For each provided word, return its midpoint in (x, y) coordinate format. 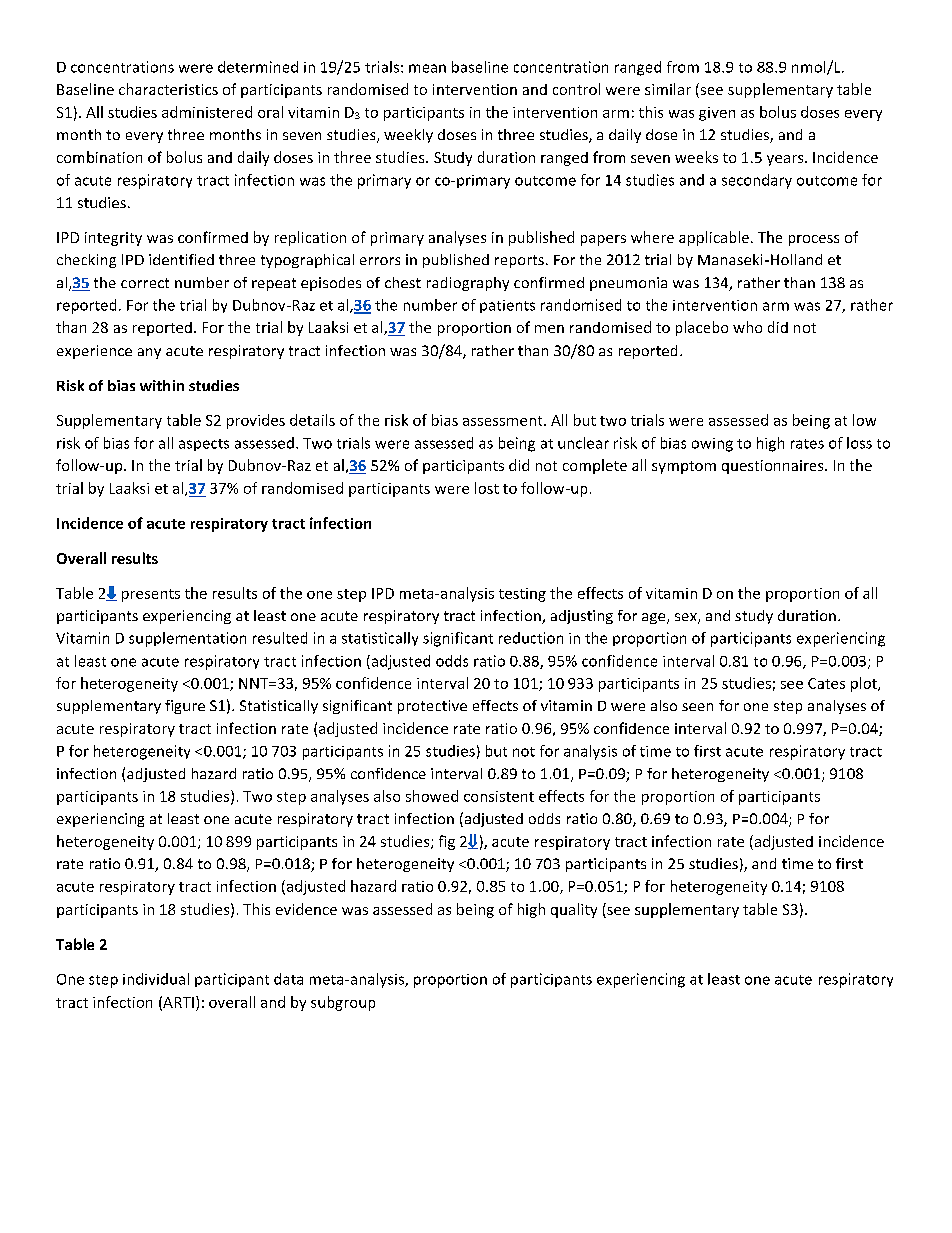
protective (432, 707)
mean (427, 68)
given (717, 114)
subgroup (343, 1003)
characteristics (168, 89)
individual (156, 979)
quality (574, 910)
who (747, 327)
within (162, 385)
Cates (826, 683)
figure (185, 707)
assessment (504, 421)
